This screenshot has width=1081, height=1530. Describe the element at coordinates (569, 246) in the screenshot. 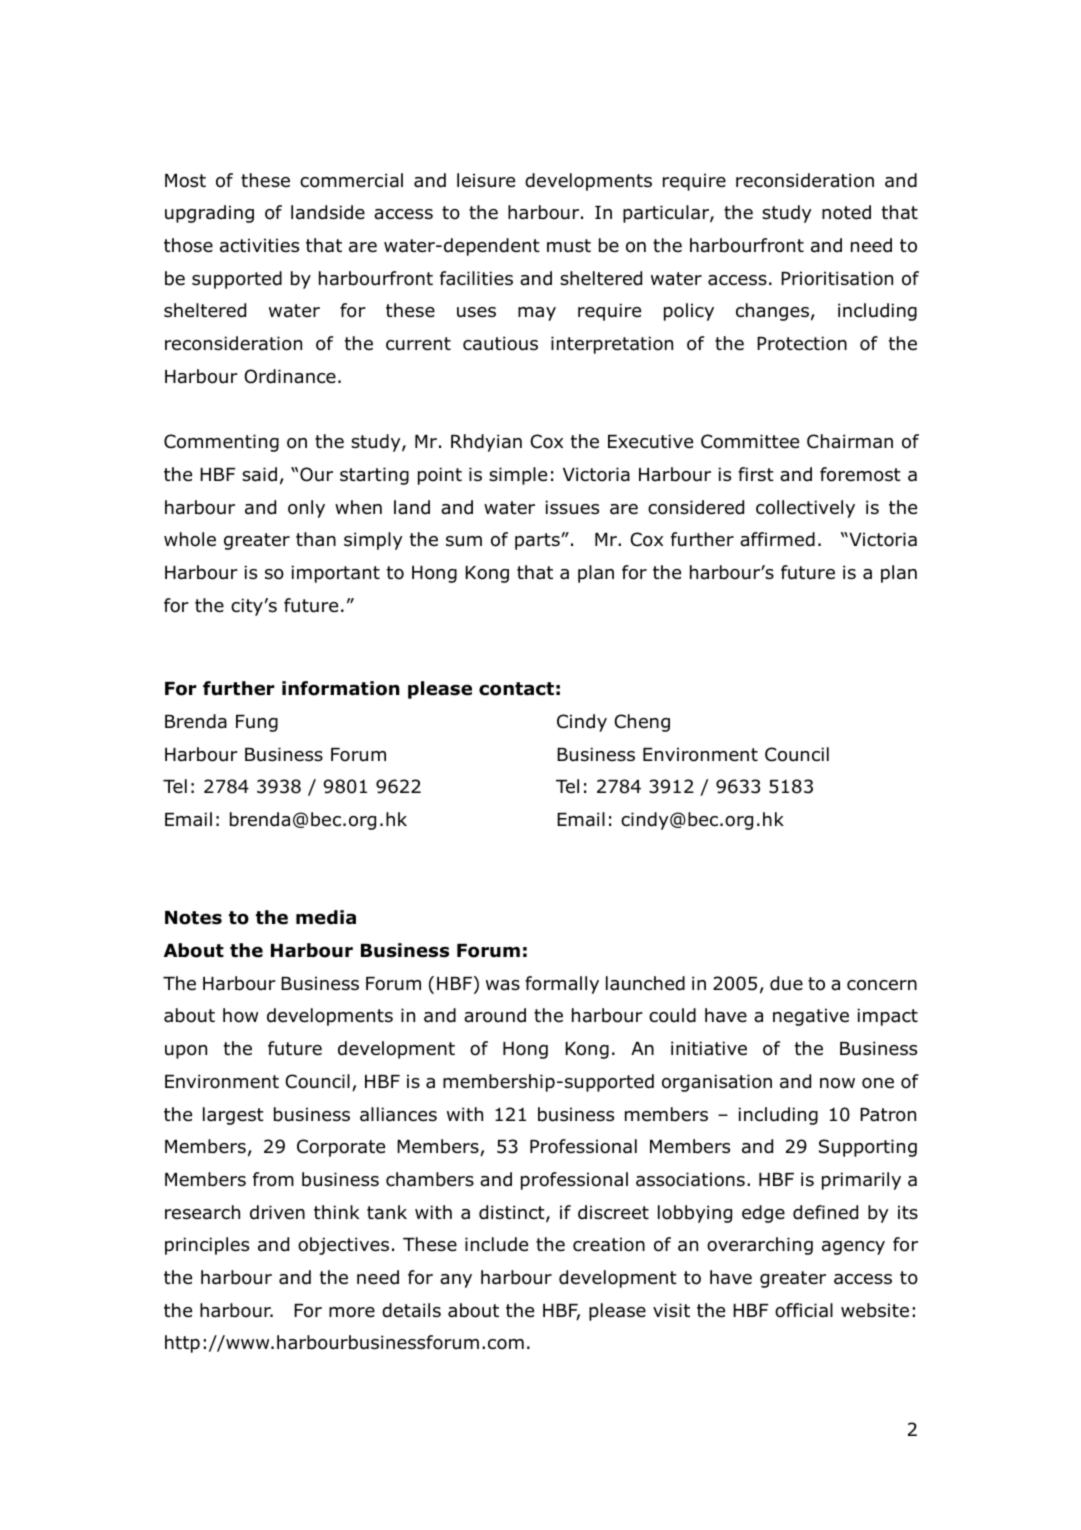

I see `must` at that location.
